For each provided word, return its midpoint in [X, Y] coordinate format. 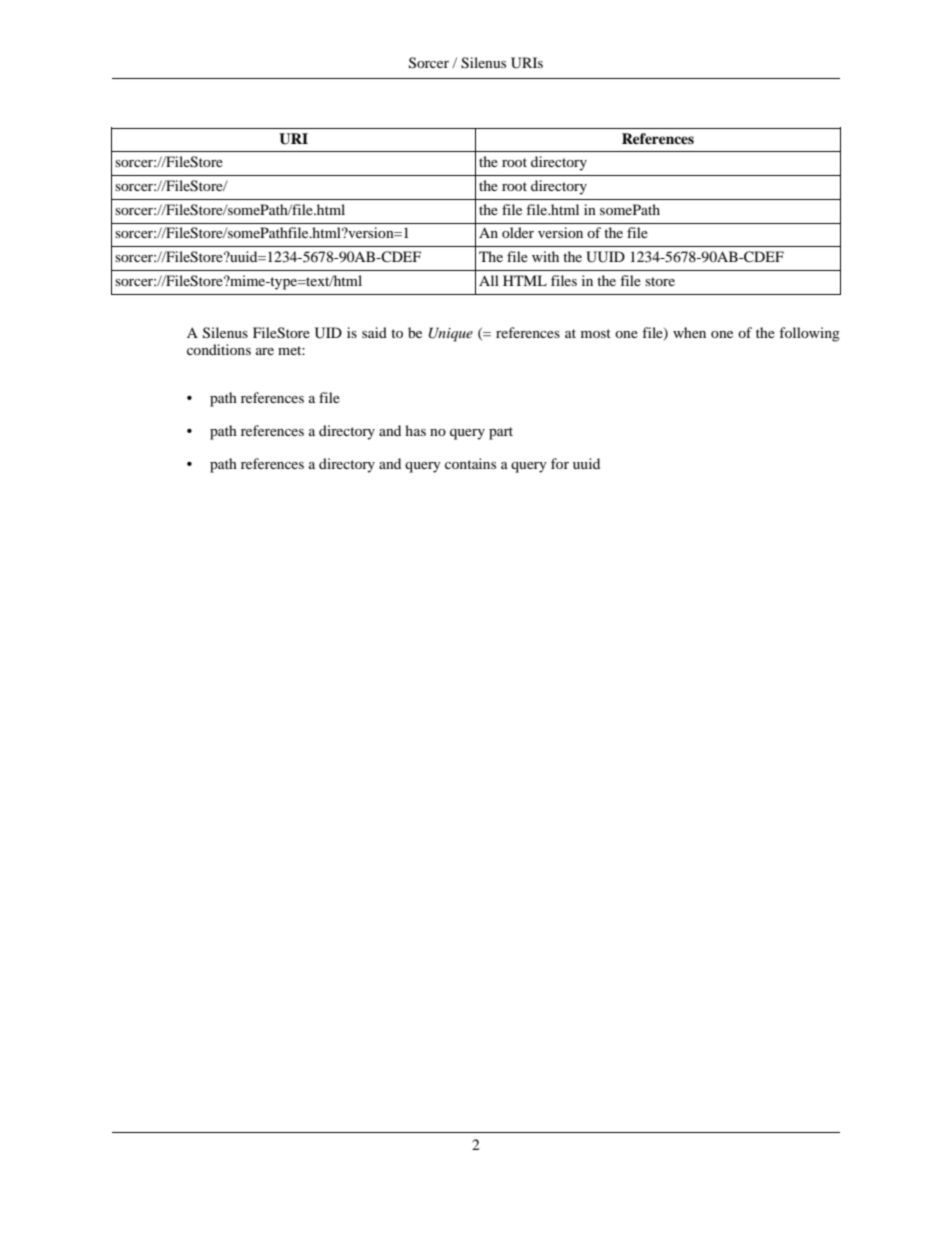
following [809, 334]
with [545, 256]
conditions [219, 349]
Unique [451, 334]
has [415, 430]
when [689, 332]
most [596, 333]
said [374, 332]
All [489, 280]
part [501, 433]
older [518, 232]
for [560, 463]
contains [470, 463]
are [265, 351]
